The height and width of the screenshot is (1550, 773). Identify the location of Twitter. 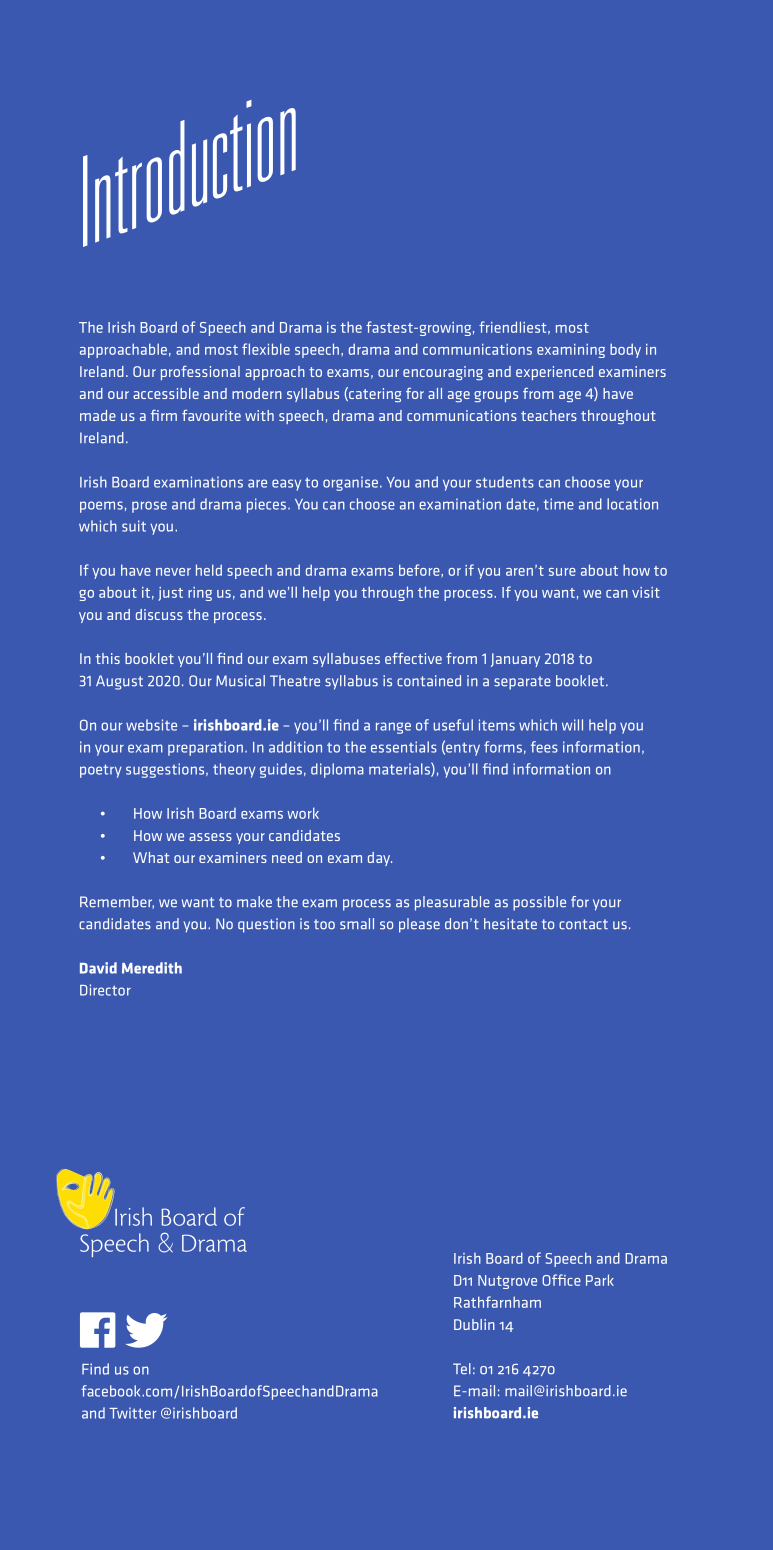
(132, 1413).
